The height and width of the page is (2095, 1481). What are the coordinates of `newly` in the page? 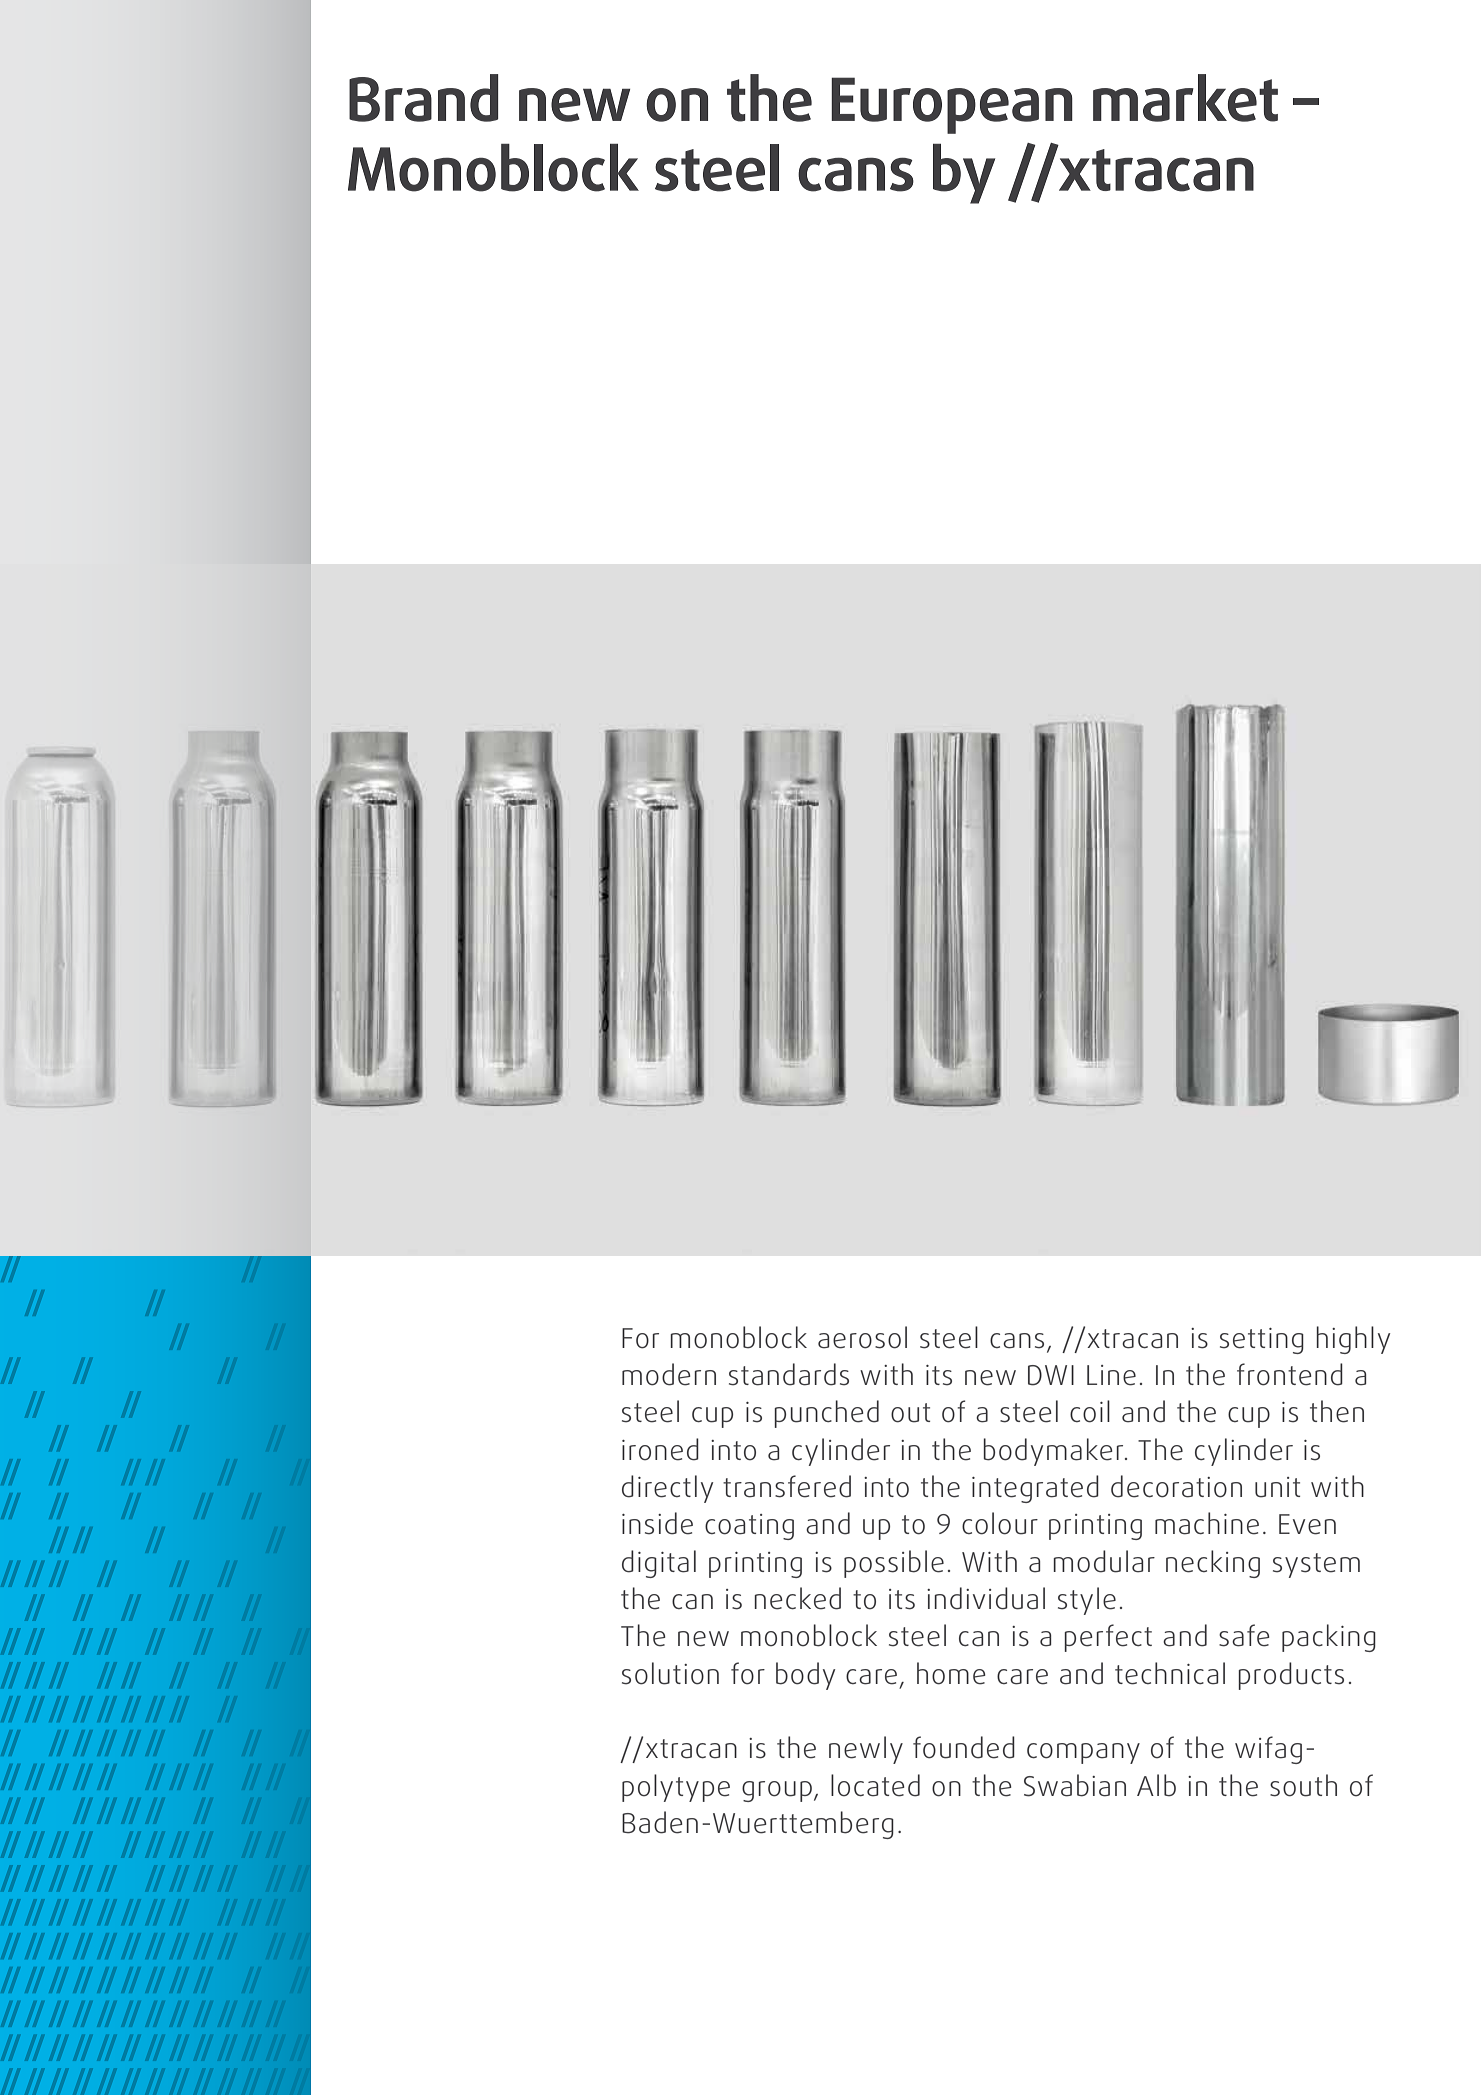 It's located at (866, 1750).
